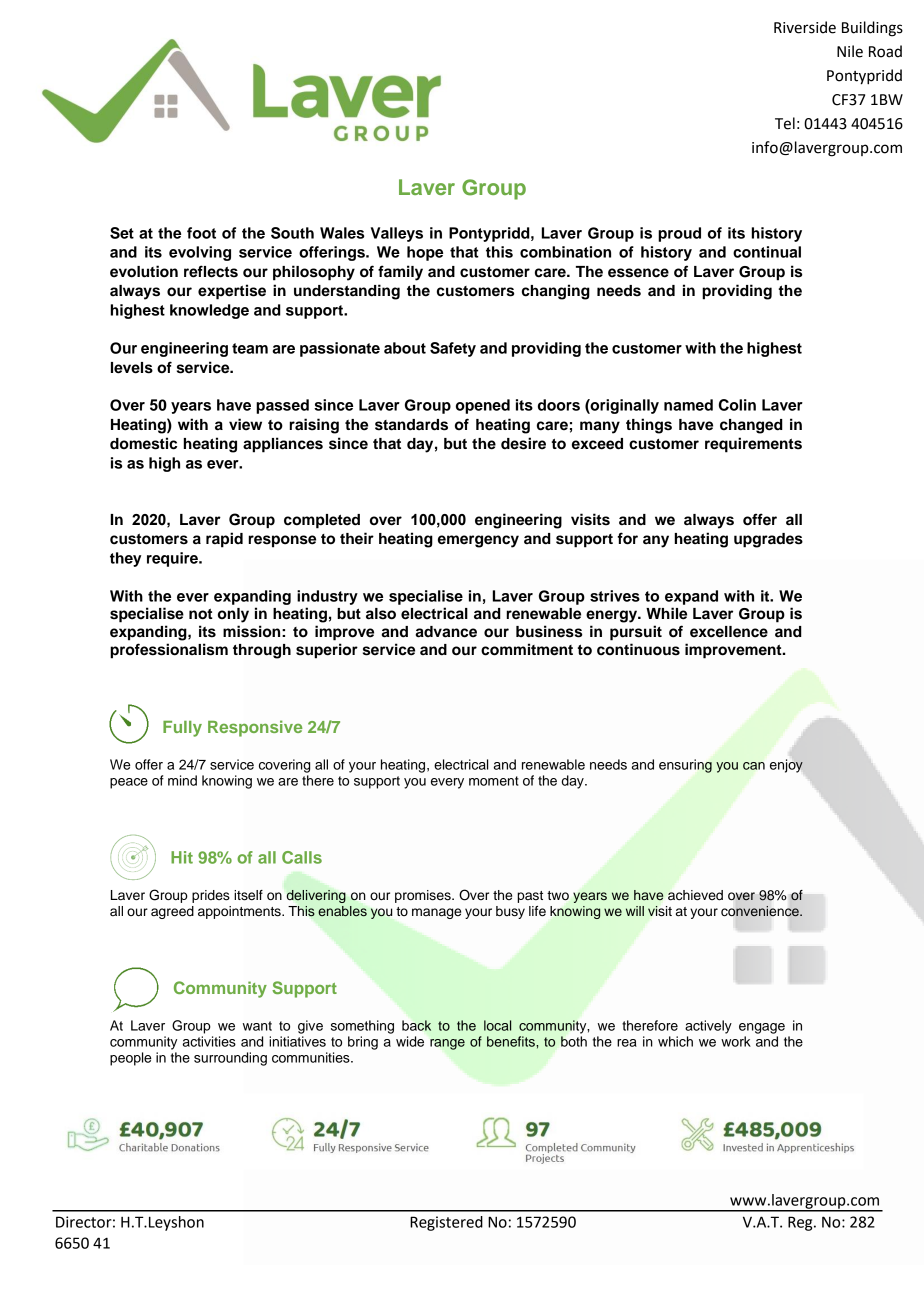 This screenshot has height=1308, width=924. Describe the element at coordinates (182, 780) in the screenshot. I see `mind` at that location.
